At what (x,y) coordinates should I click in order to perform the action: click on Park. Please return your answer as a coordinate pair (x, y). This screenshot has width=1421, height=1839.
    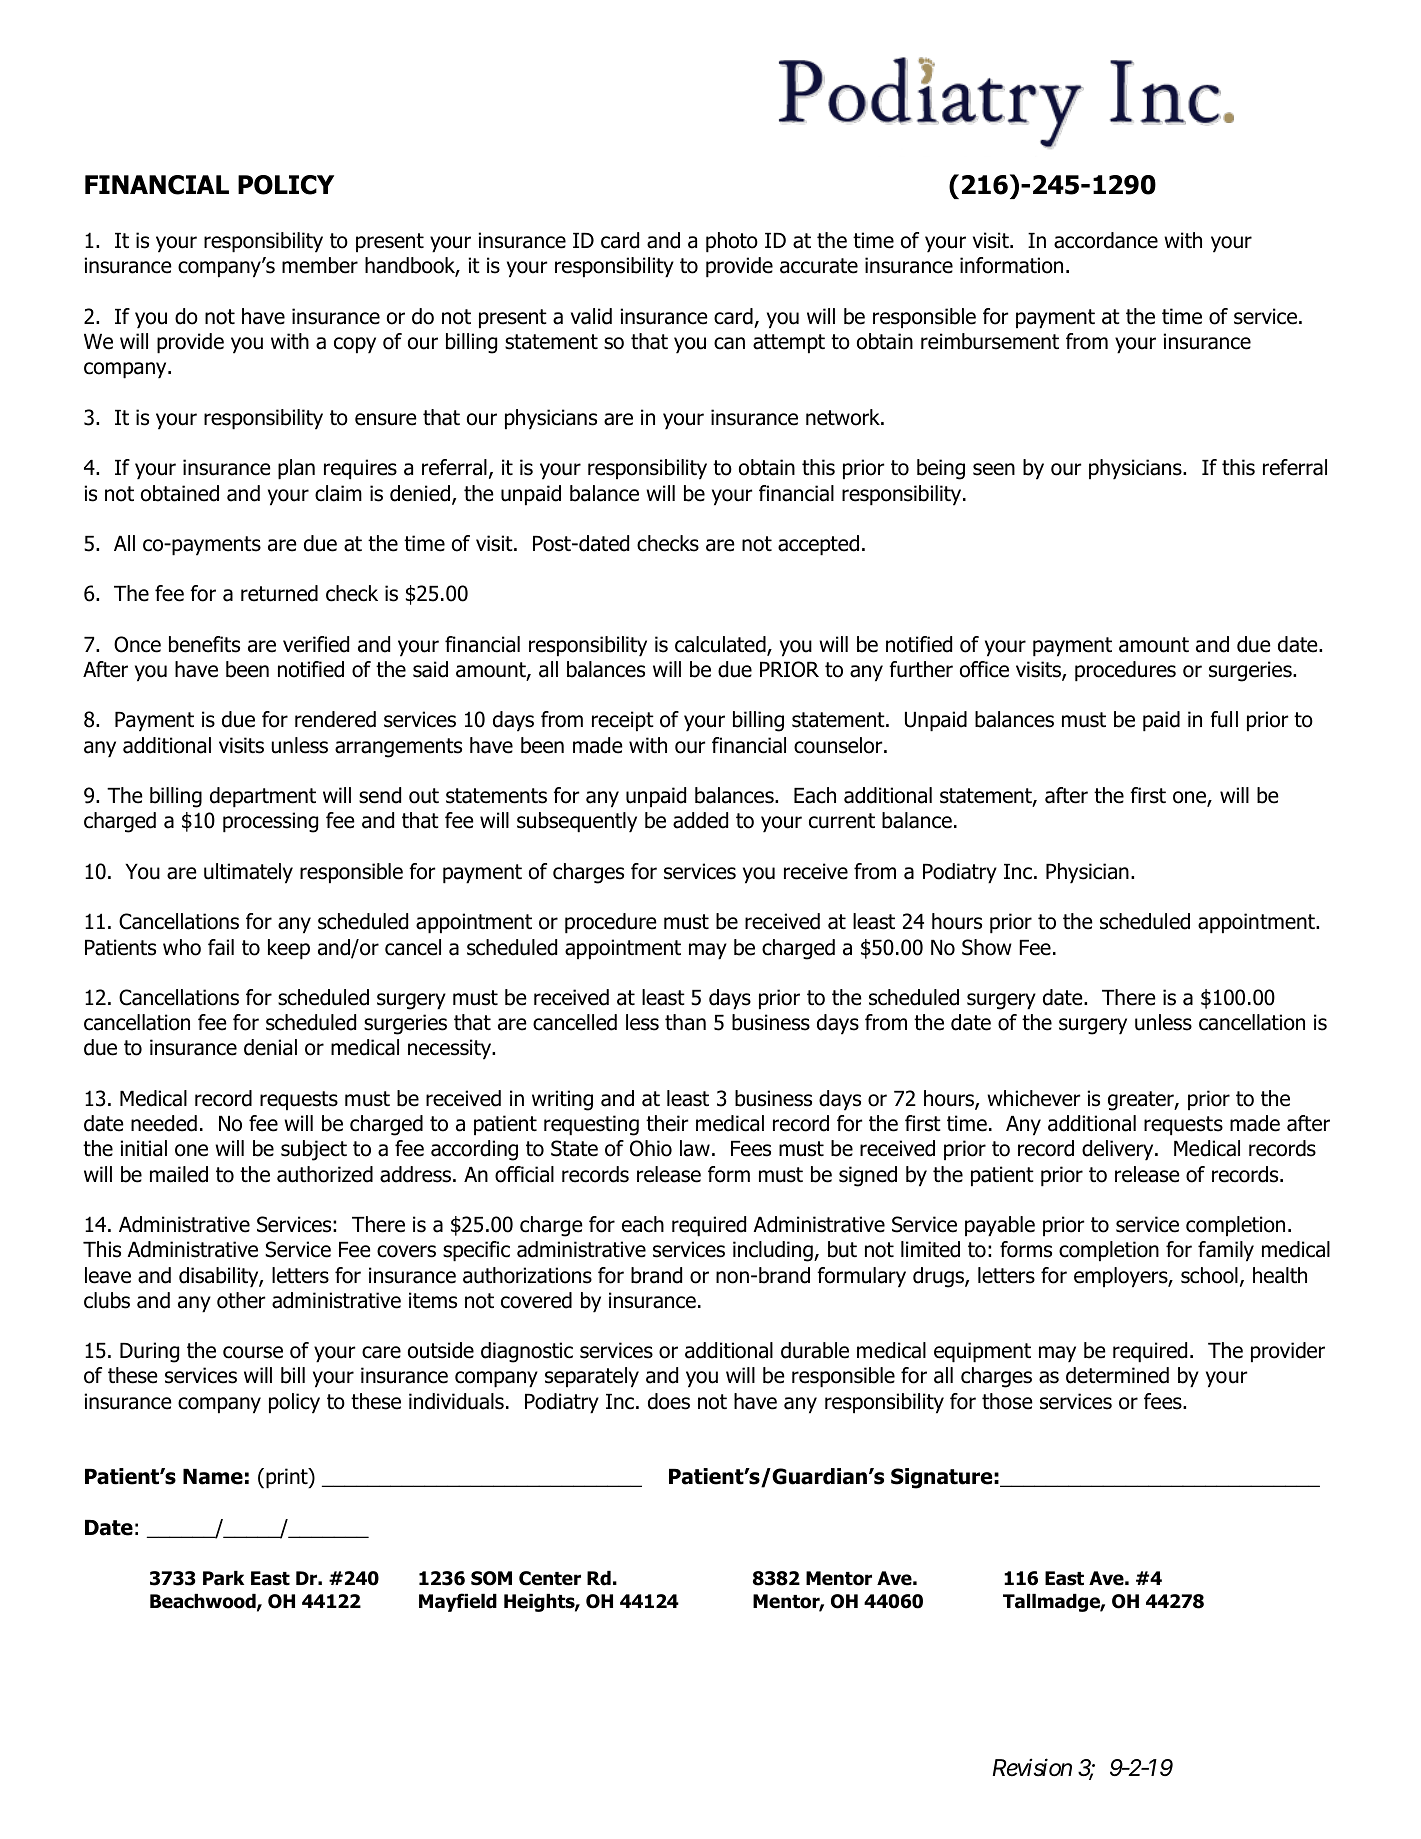
    Looking at the image, I should click on (223, 1578).
